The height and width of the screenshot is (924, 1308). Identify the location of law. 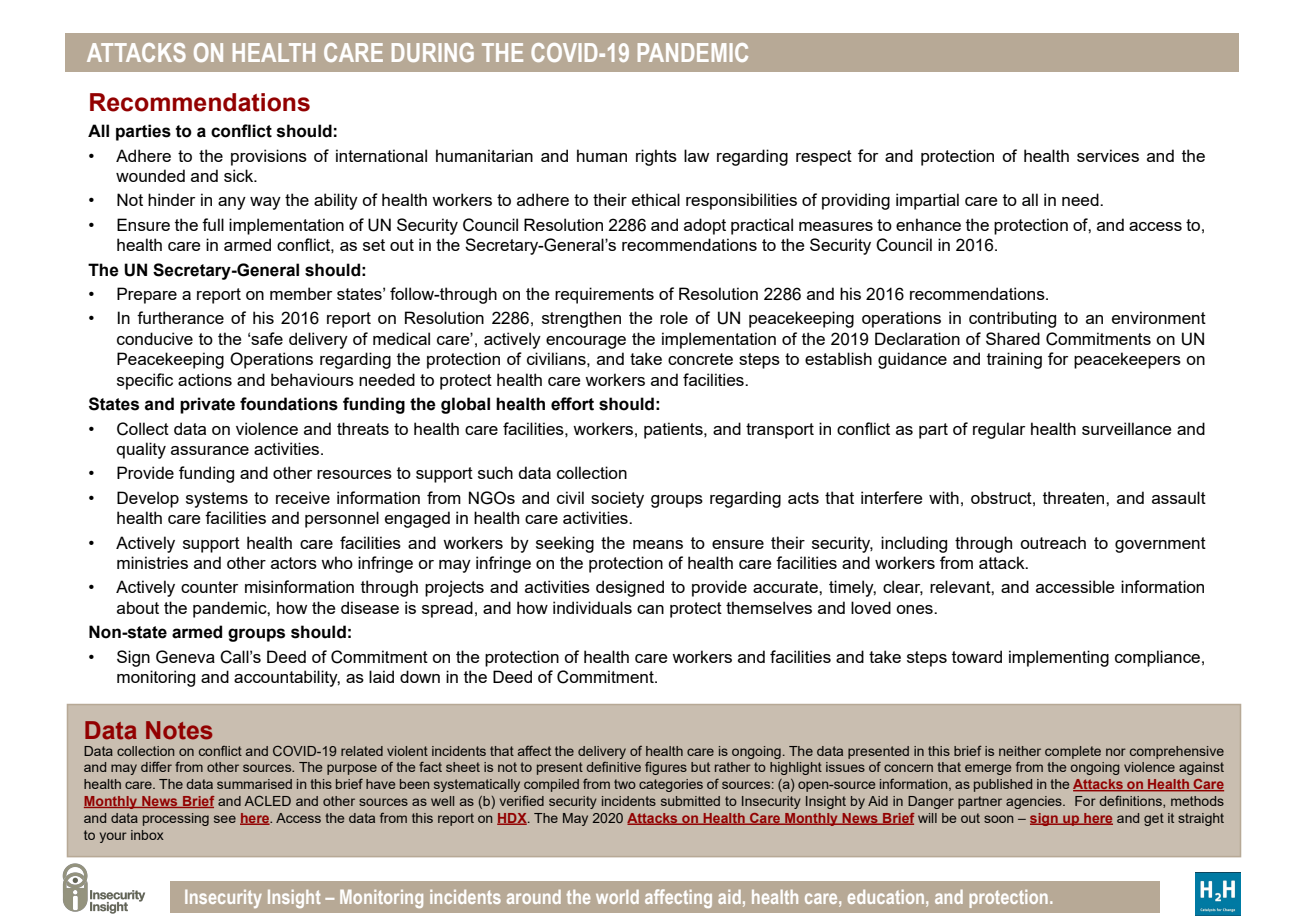
(696, 155).
